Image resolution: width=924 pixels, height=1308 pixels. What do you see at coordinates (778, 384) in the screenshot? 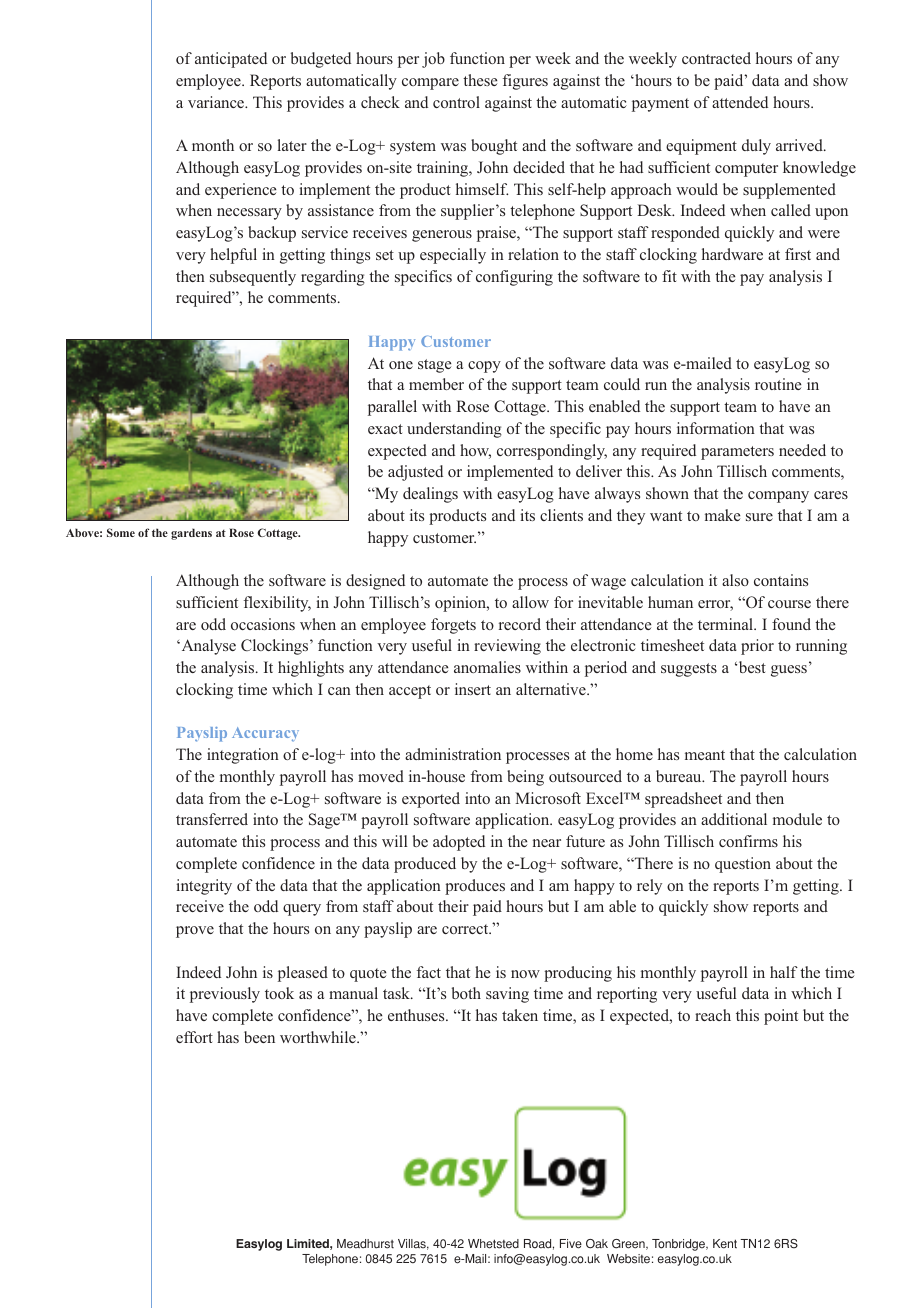
I see `routine` at bounding box center [778, 384].
